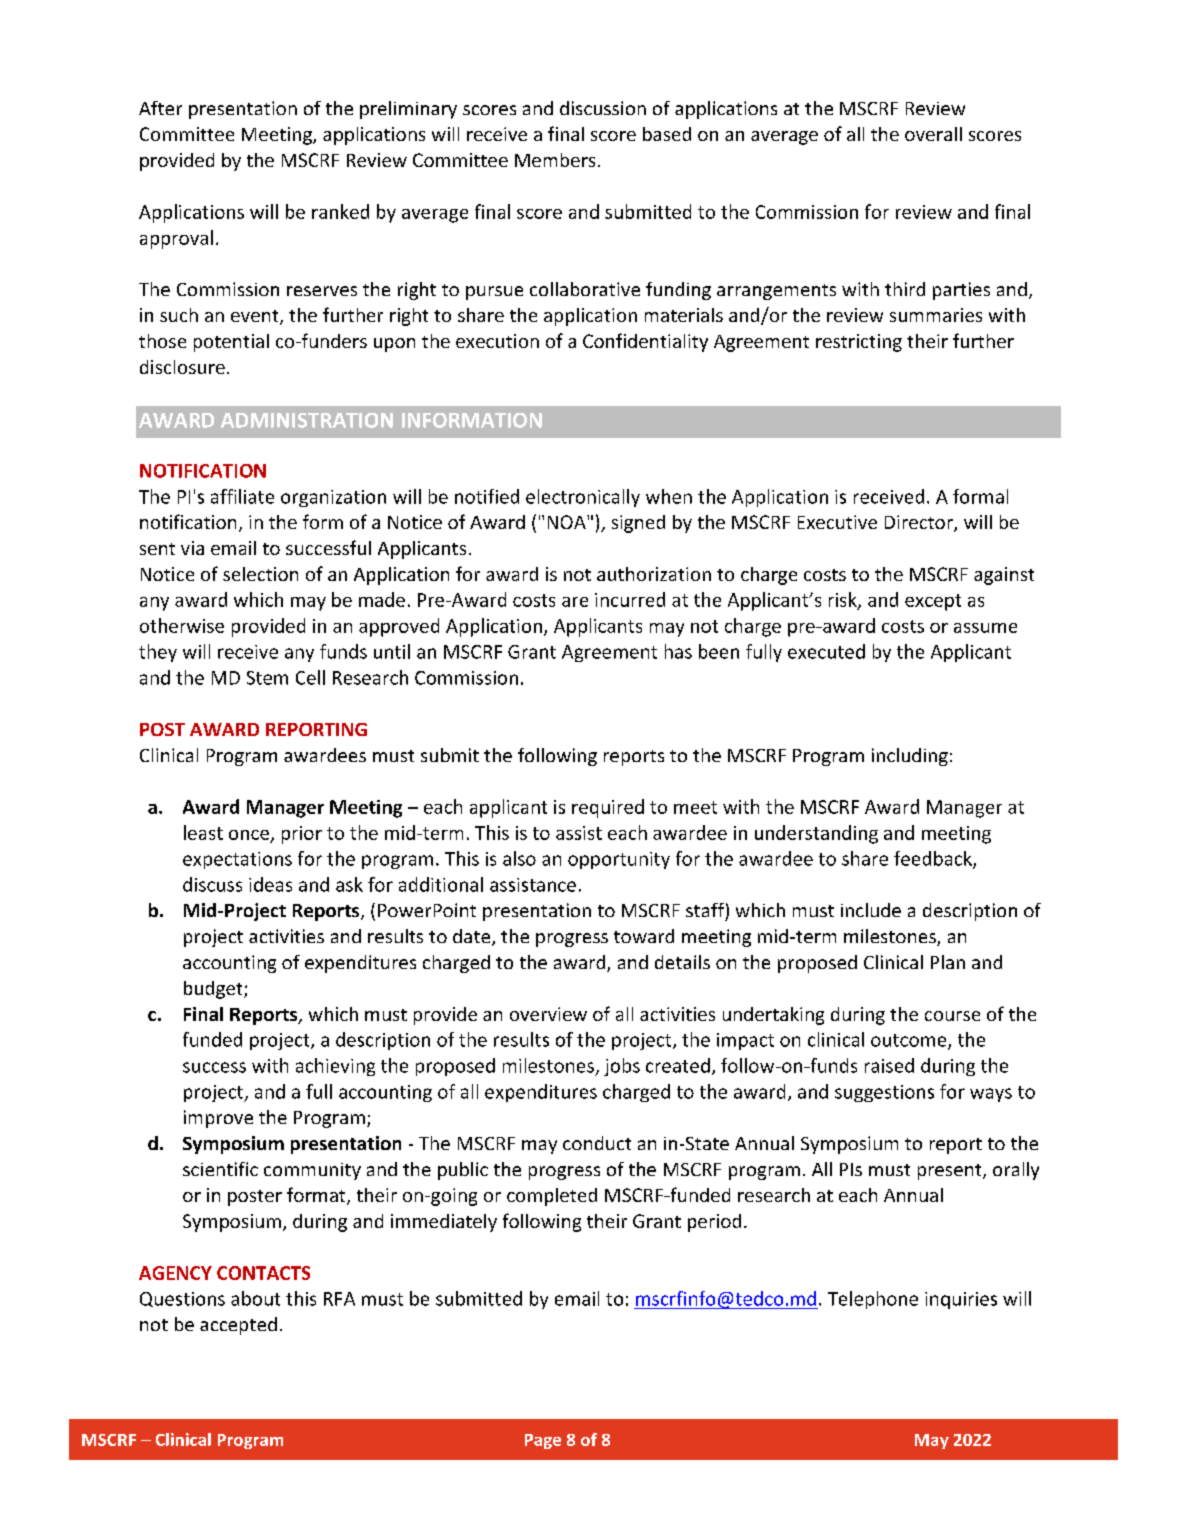 The image size is (1179, 1526). I want to click on budget, so click(214, 990).
